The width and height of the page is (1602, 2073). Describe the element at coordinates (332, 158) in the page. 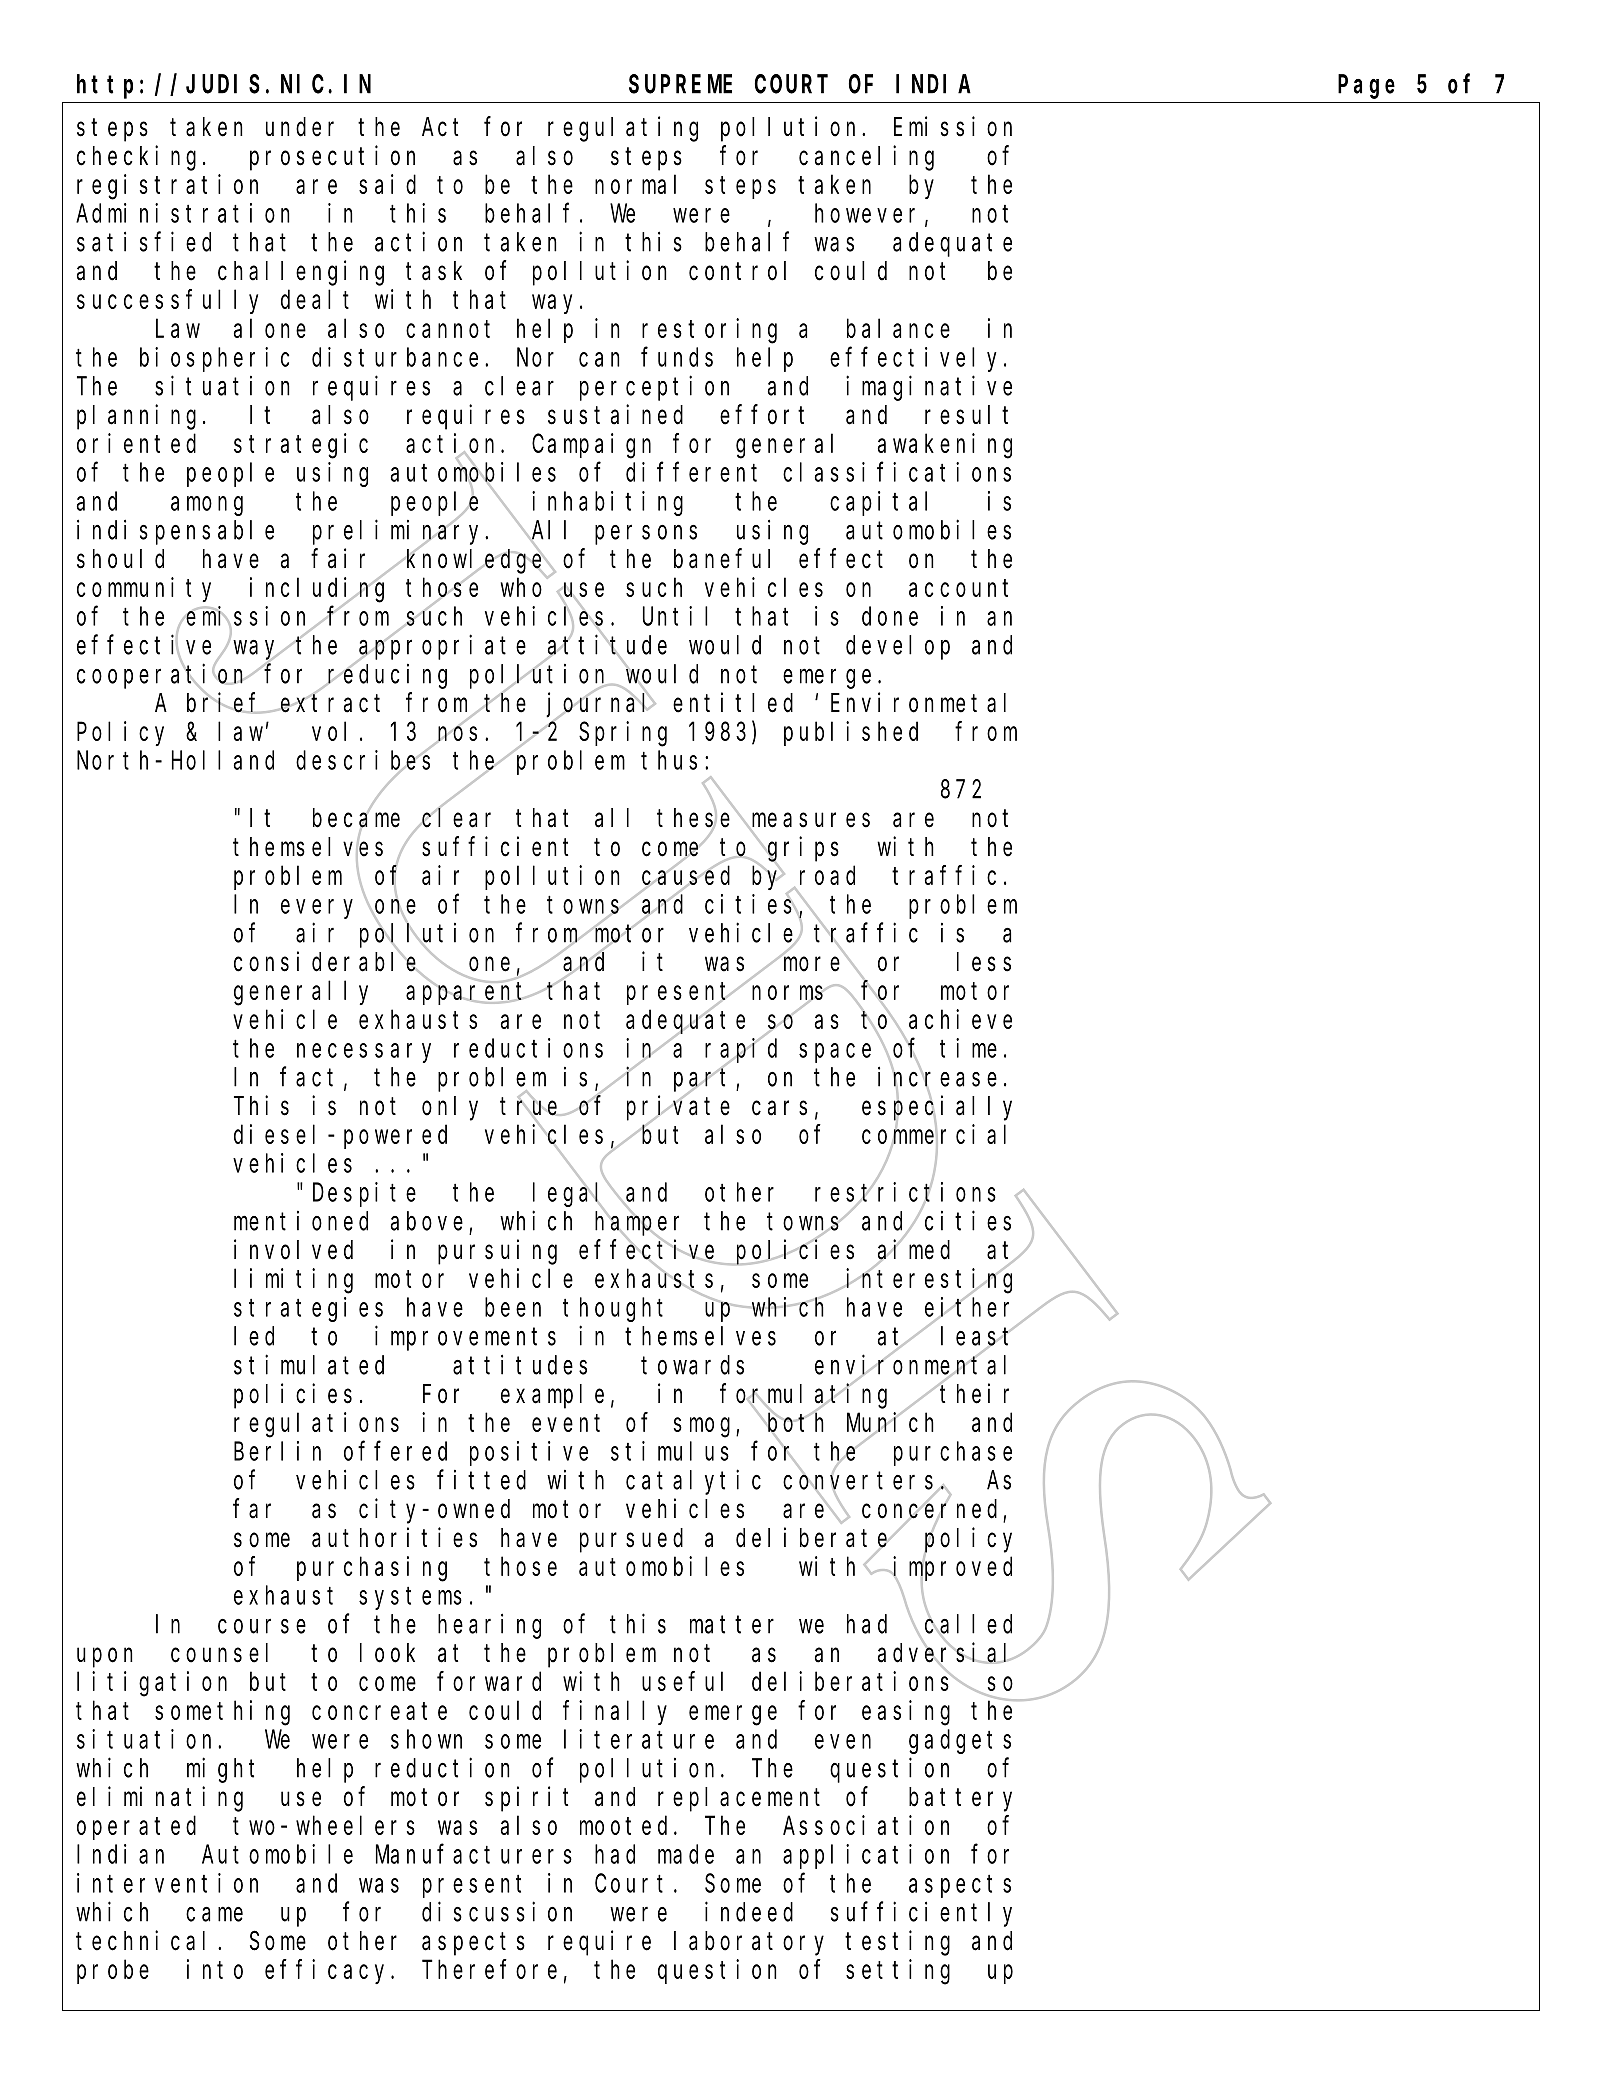

I see `prosecution` at that location.
